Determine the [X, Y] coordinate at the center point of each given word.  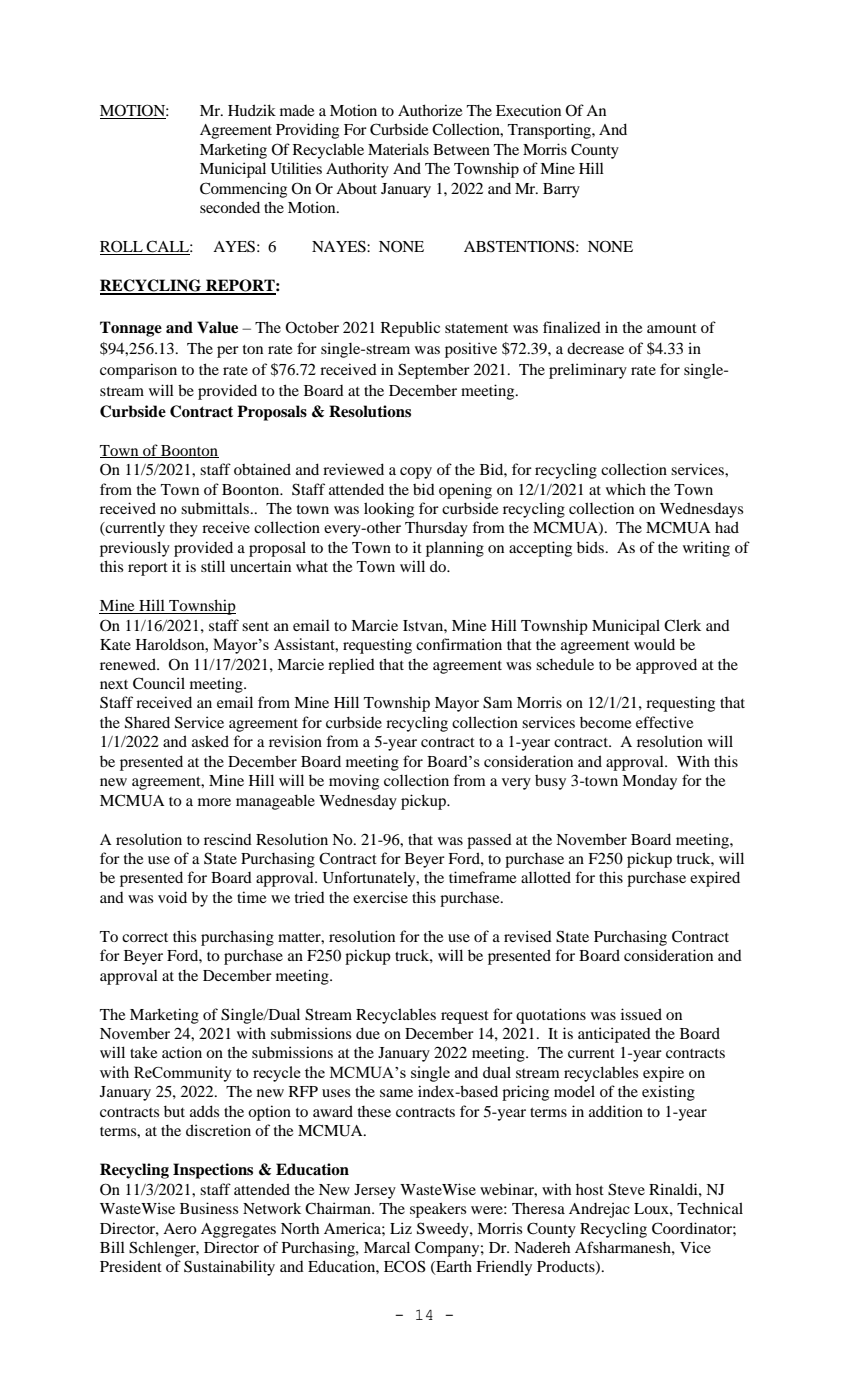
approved [666, 666]
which [626, 489]
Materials [398, 149]
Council [159, 683]
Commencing [243, 190]
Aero [180, 1228]
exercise [380, 897]
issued [641, 1014]
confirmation [459, 644]
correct [145, 937]
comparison [138, 371]
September [434, 371]
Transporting [550, 131]
